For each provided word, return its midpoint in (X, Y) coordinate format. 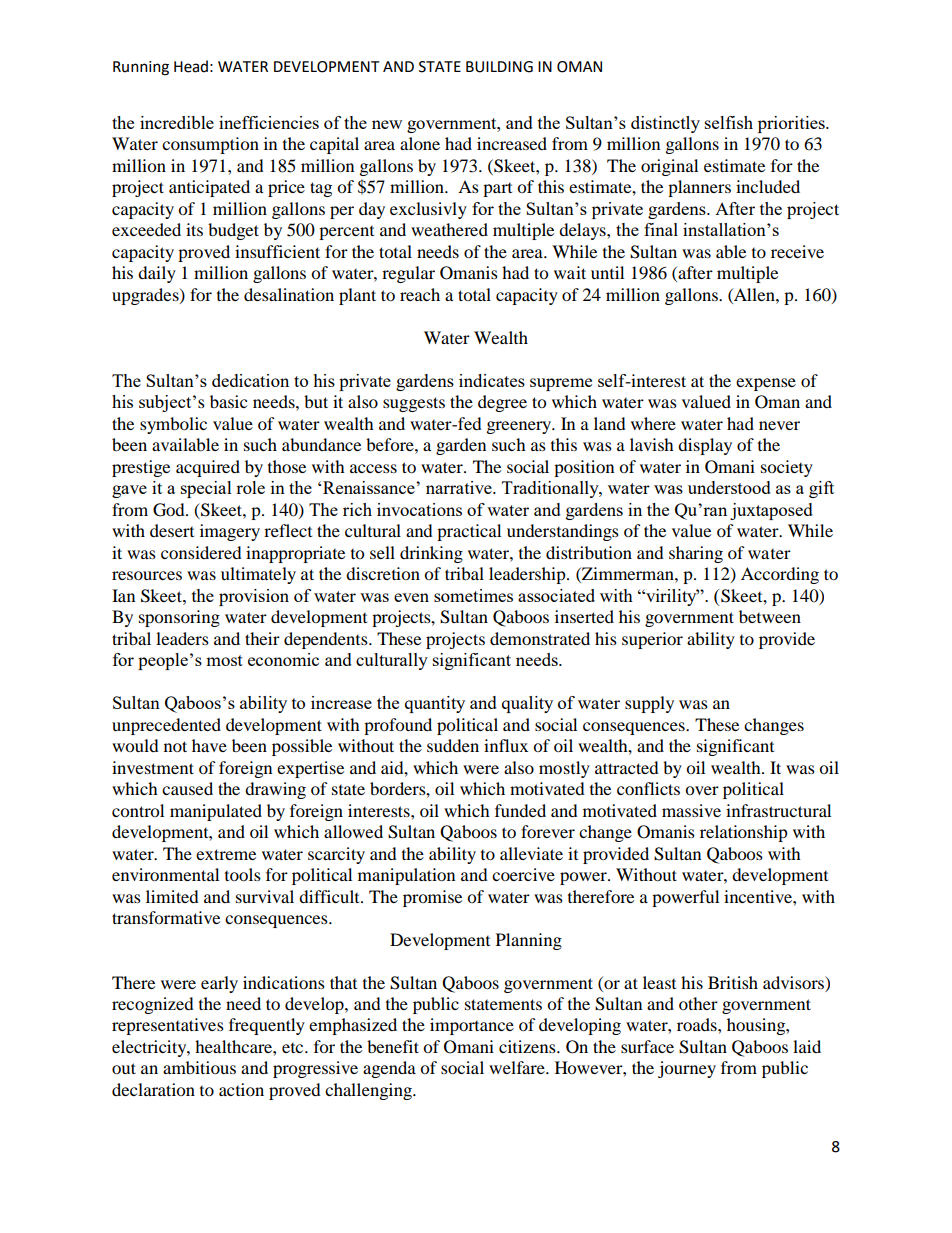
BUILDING (499, 67)
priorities (792, 124)
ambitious (199, 1067)
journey (687, 1069)
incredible (177, 122)
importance (472, 1026)
